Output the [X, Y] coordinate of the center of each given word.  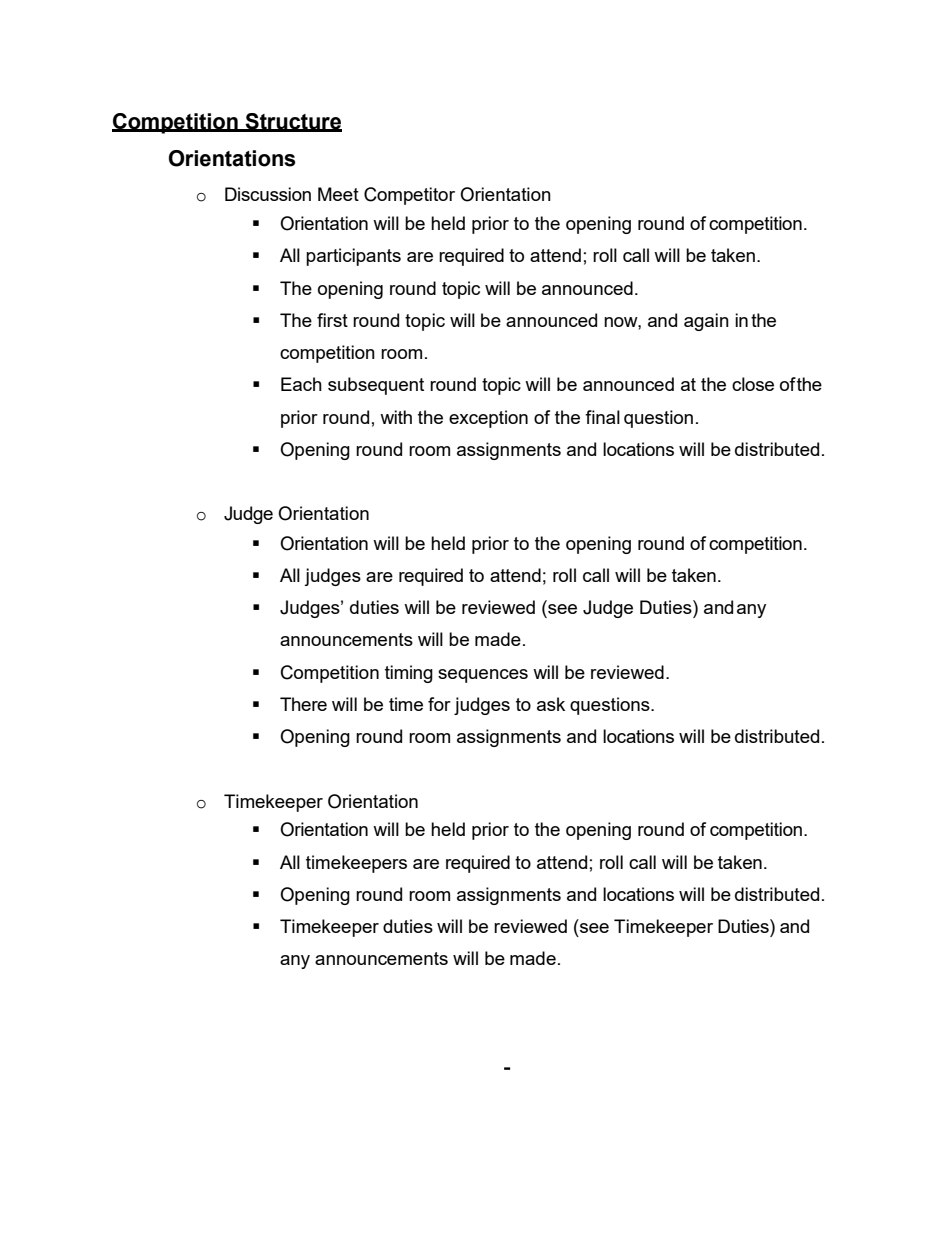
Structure [293, 122]
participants [353, 257]
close [753, 384]
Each [301, 384]
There [303, 704]
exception [488, 419]
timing [409, 674]
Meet [338, 194]
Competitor [409, 196]
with [396, 417]
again [706, 322]
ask [551, 704]
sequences [483, 676]
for [439, 704]
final [602, 417]
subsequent [376, 386]
